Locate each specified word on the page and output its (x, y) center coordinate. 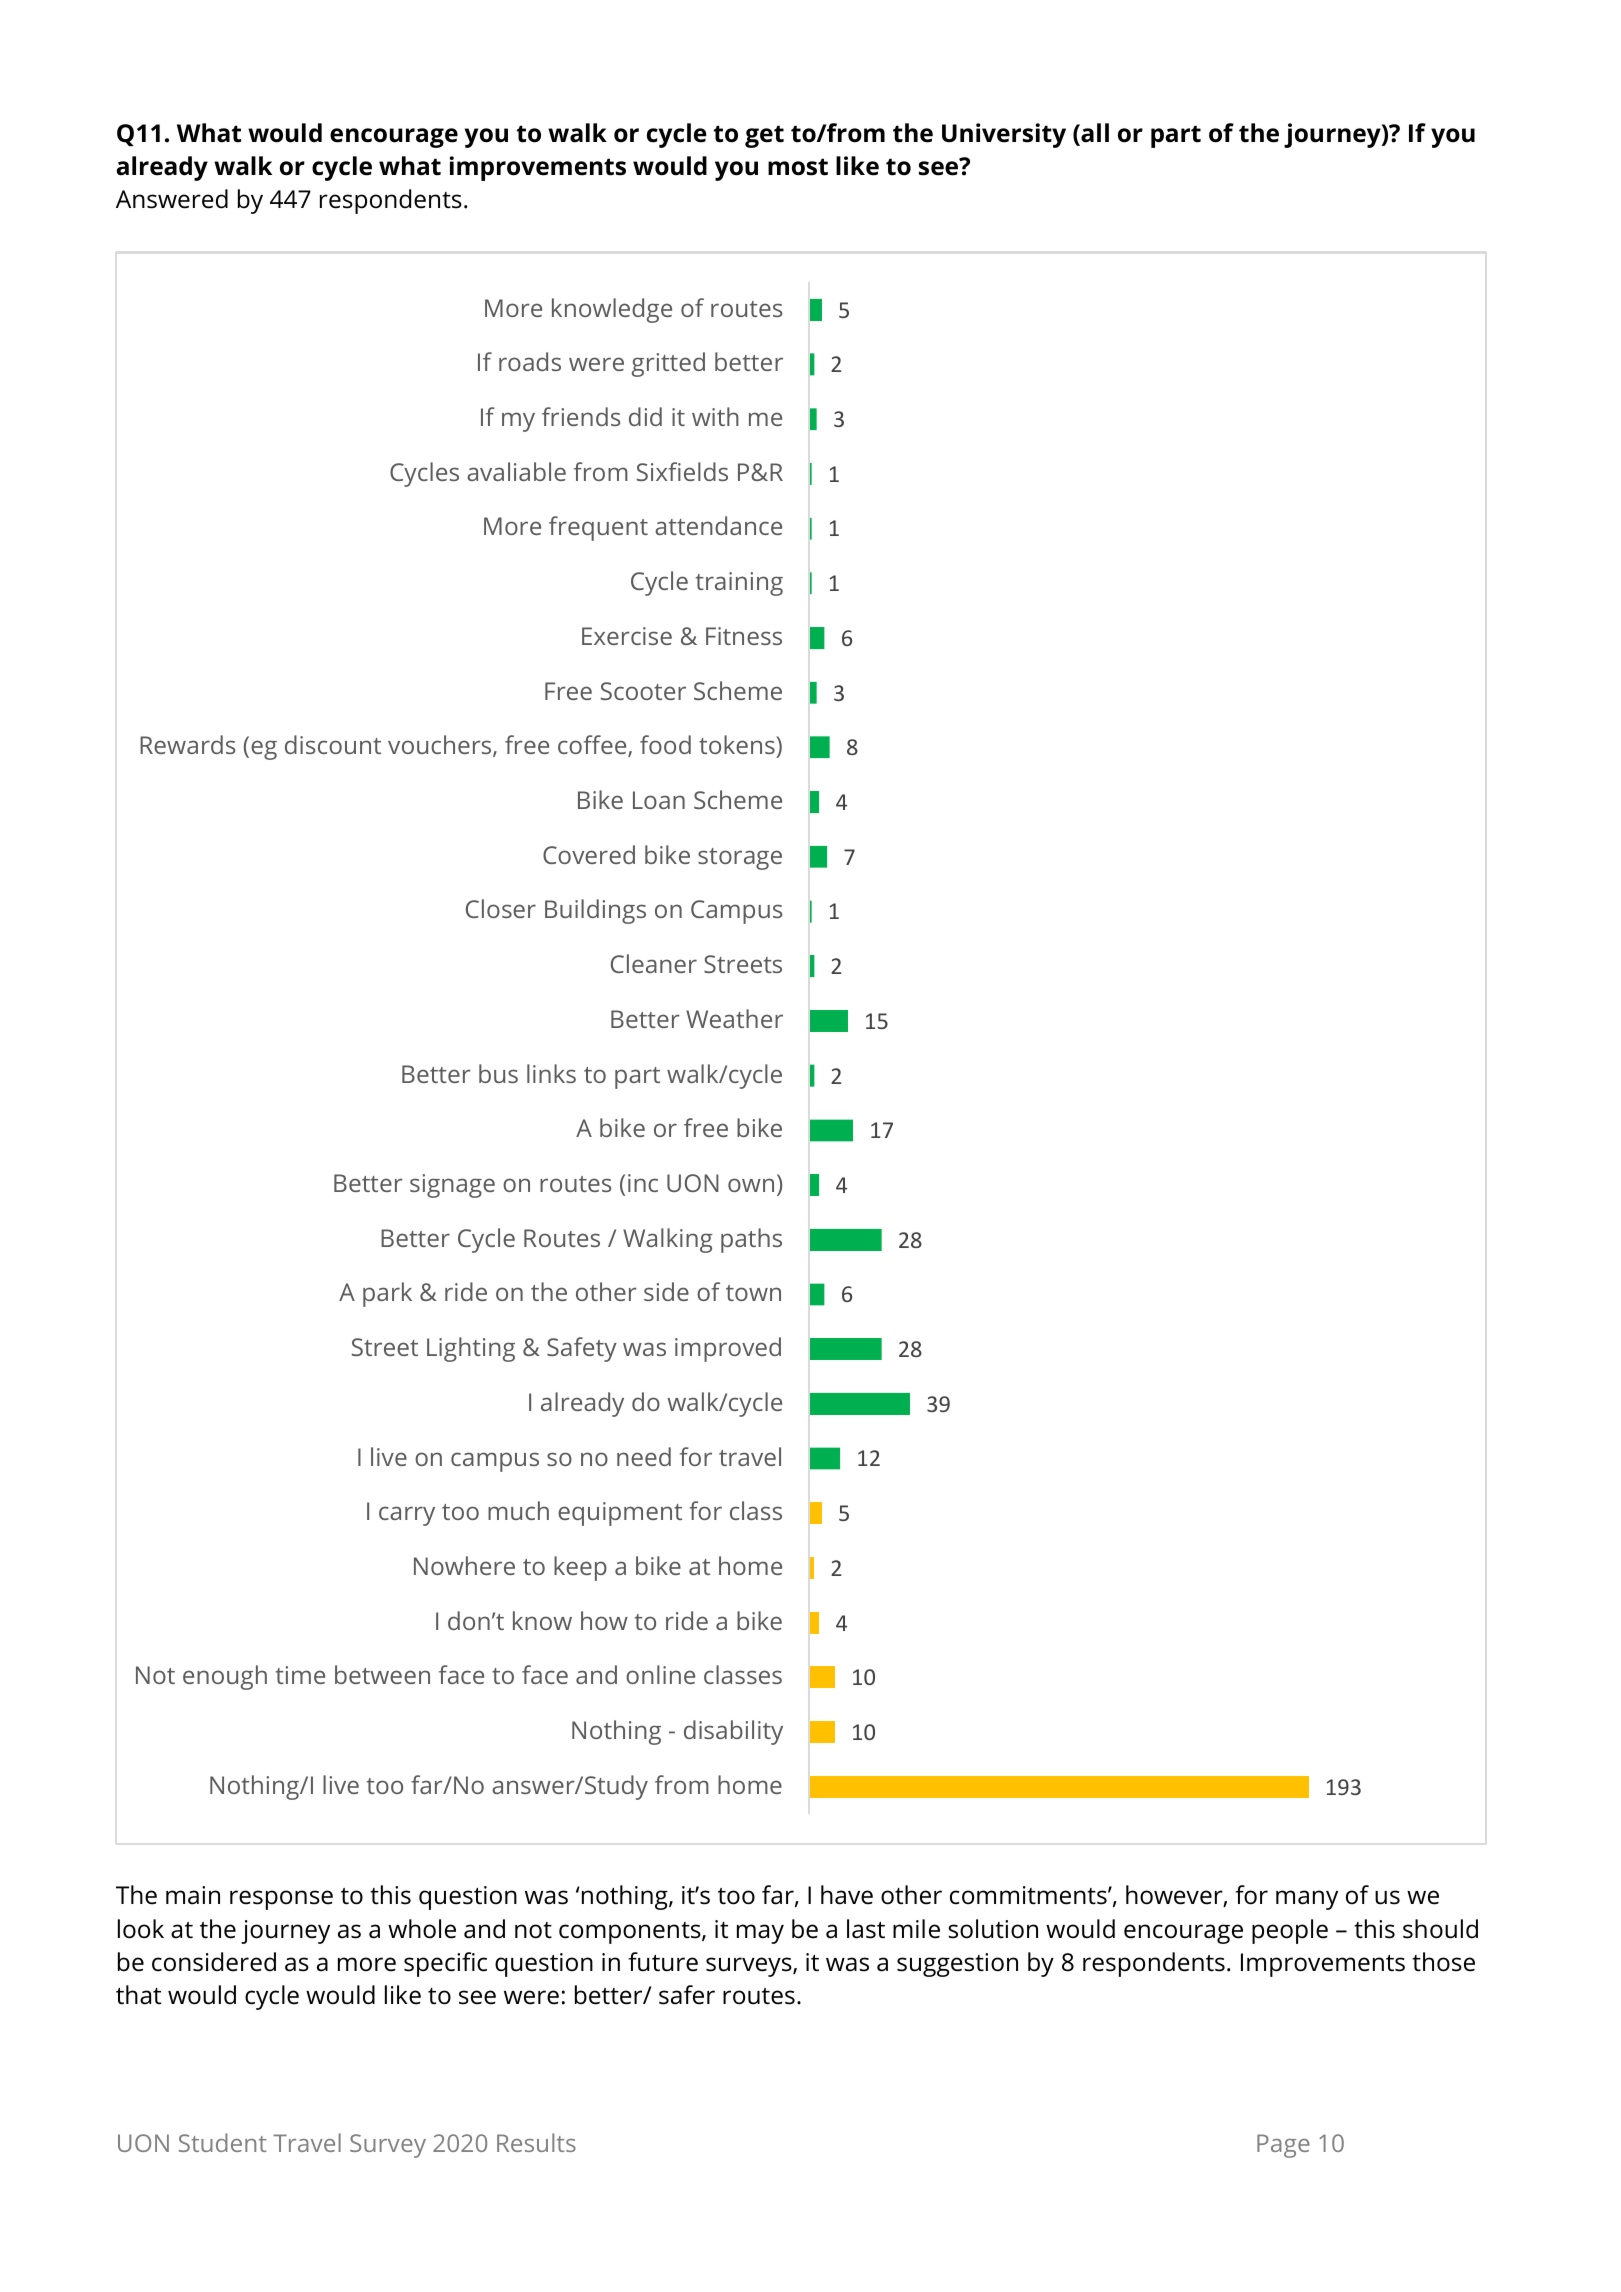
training (739, 584)
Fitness (744, 636)
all (1094, 134)
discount (333, 744)
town (753, 1293)
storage (740, 859)
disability (733, 1732)
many (1307, 1900)
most (798, 167)
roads (530, 361)
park (387, 1294)
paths (751, 1240)
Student (222, 2142)
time (300, 1675)
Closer (501, 908)
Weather (734, 1018)
